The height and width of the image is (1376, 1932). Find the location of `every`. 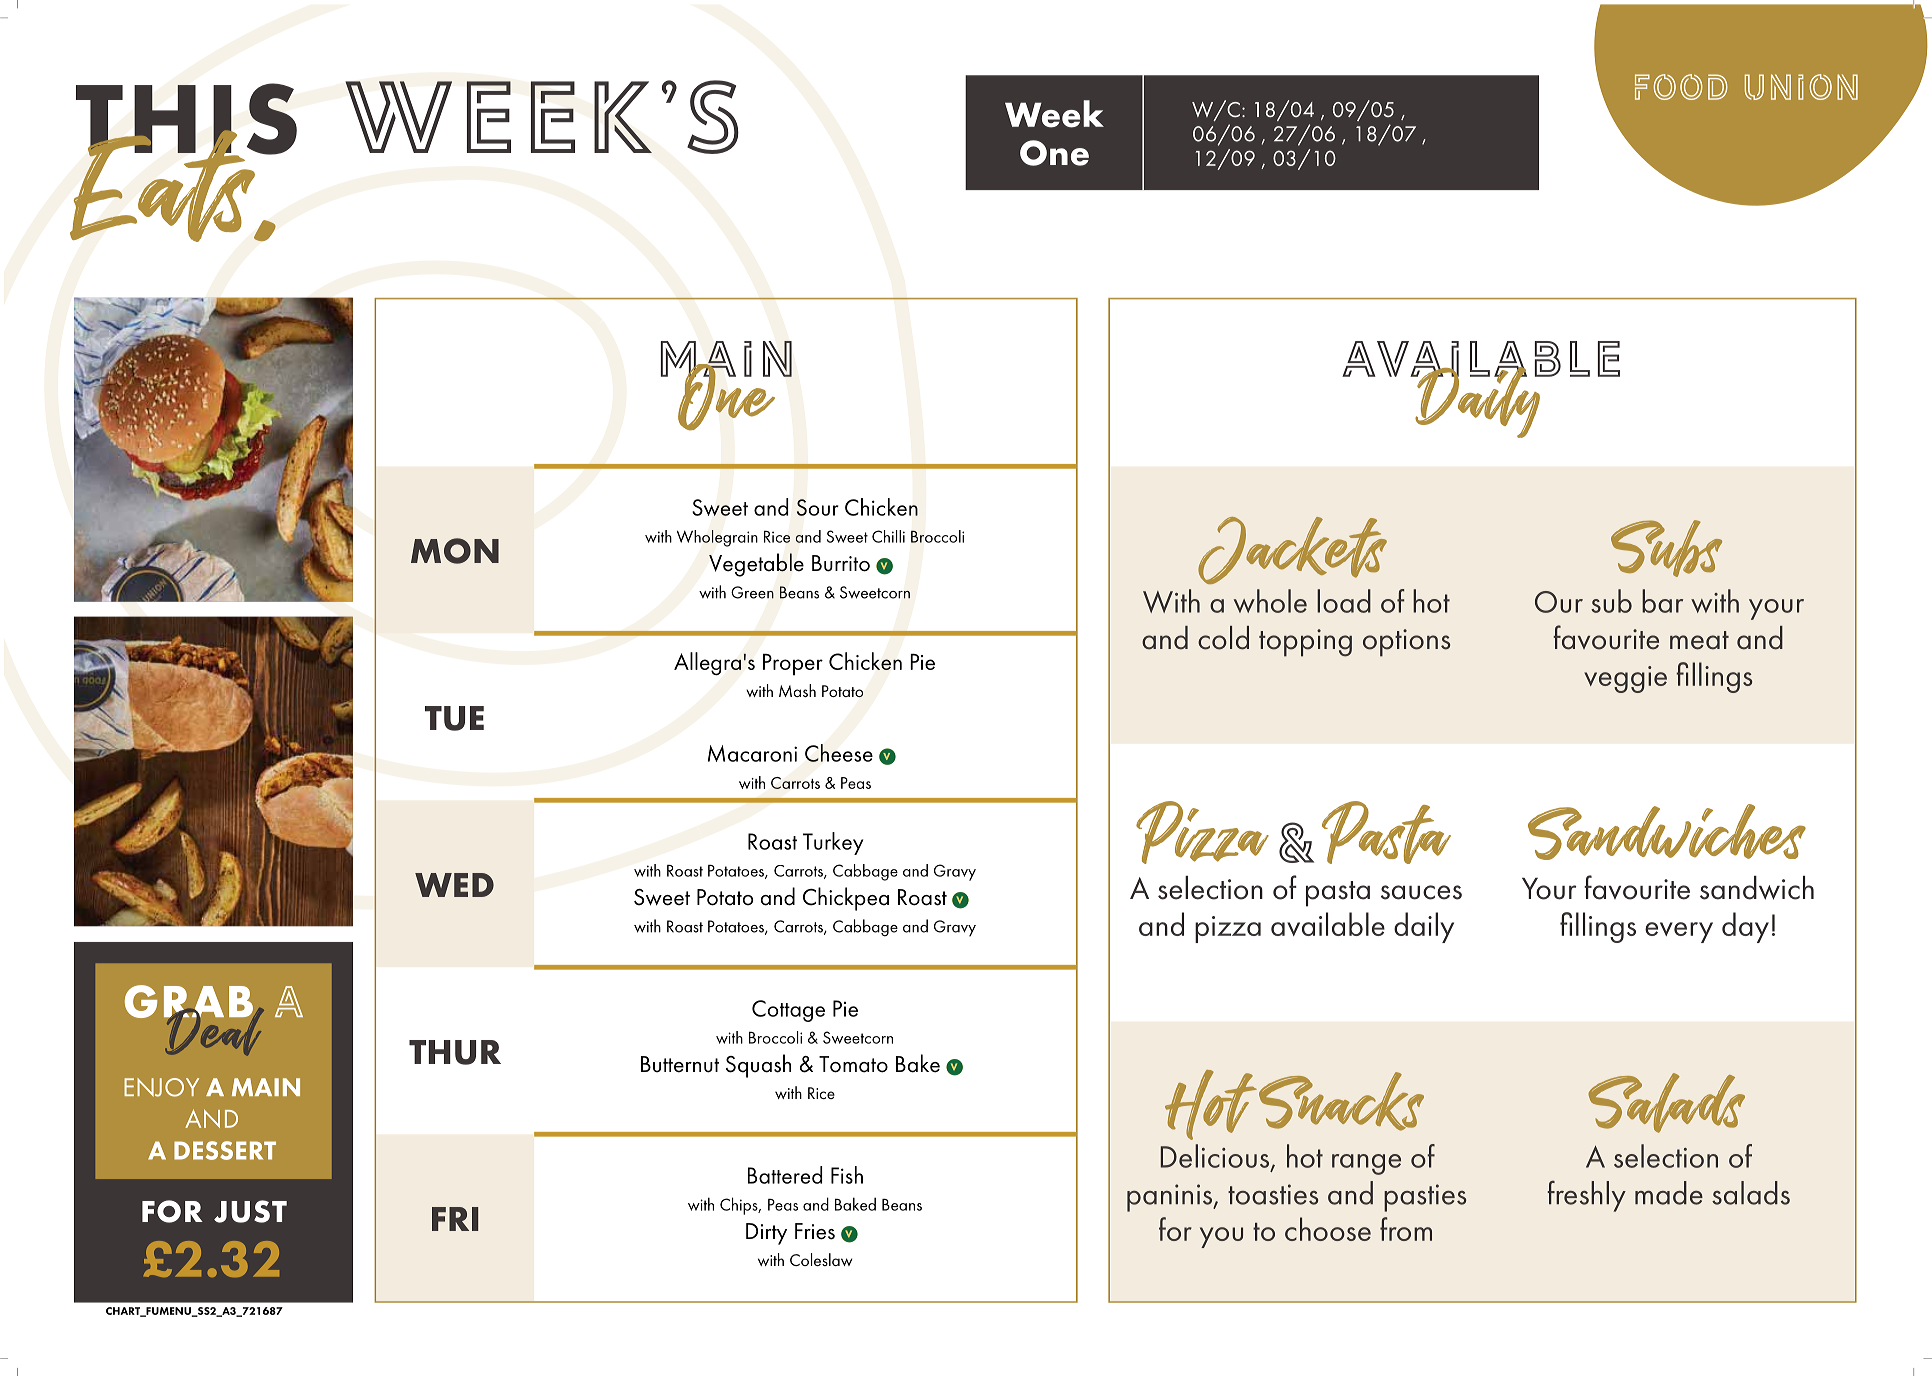

every is located at coordinates (1679, 932).
